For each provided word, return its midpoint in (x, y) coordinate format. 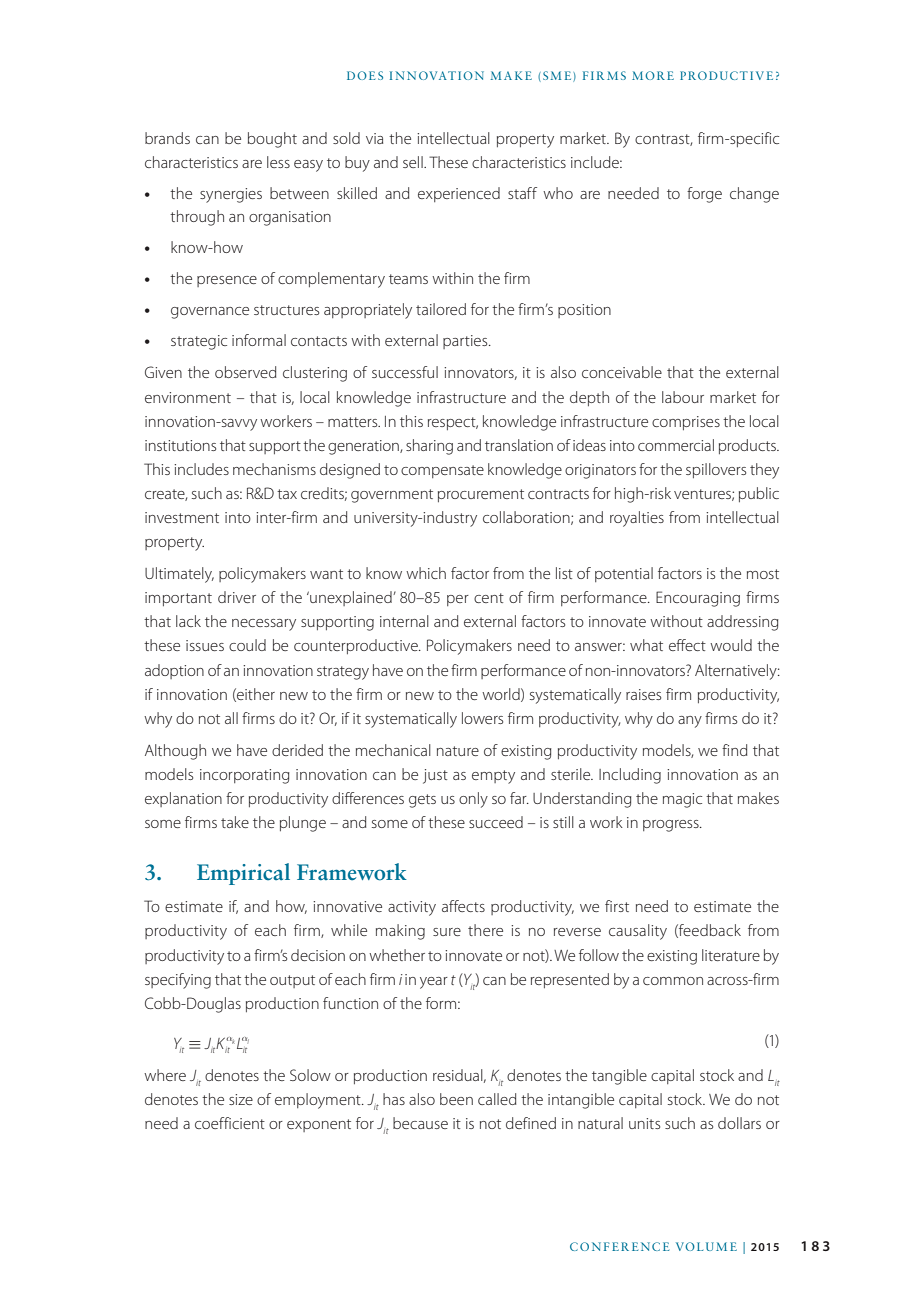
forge (704, 195)
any (690, 722)
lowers (482, 718)
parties (466, 342)
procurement (481, 495)
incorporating (245, 776)
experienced (459, 194)
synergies (231, 195)
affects (463, 906)
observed (245, 372)
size (241, 1099)
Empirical (243, 874)
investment (182, 517)
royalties (637, 519)
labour (683, 397)
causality (638, 932)
